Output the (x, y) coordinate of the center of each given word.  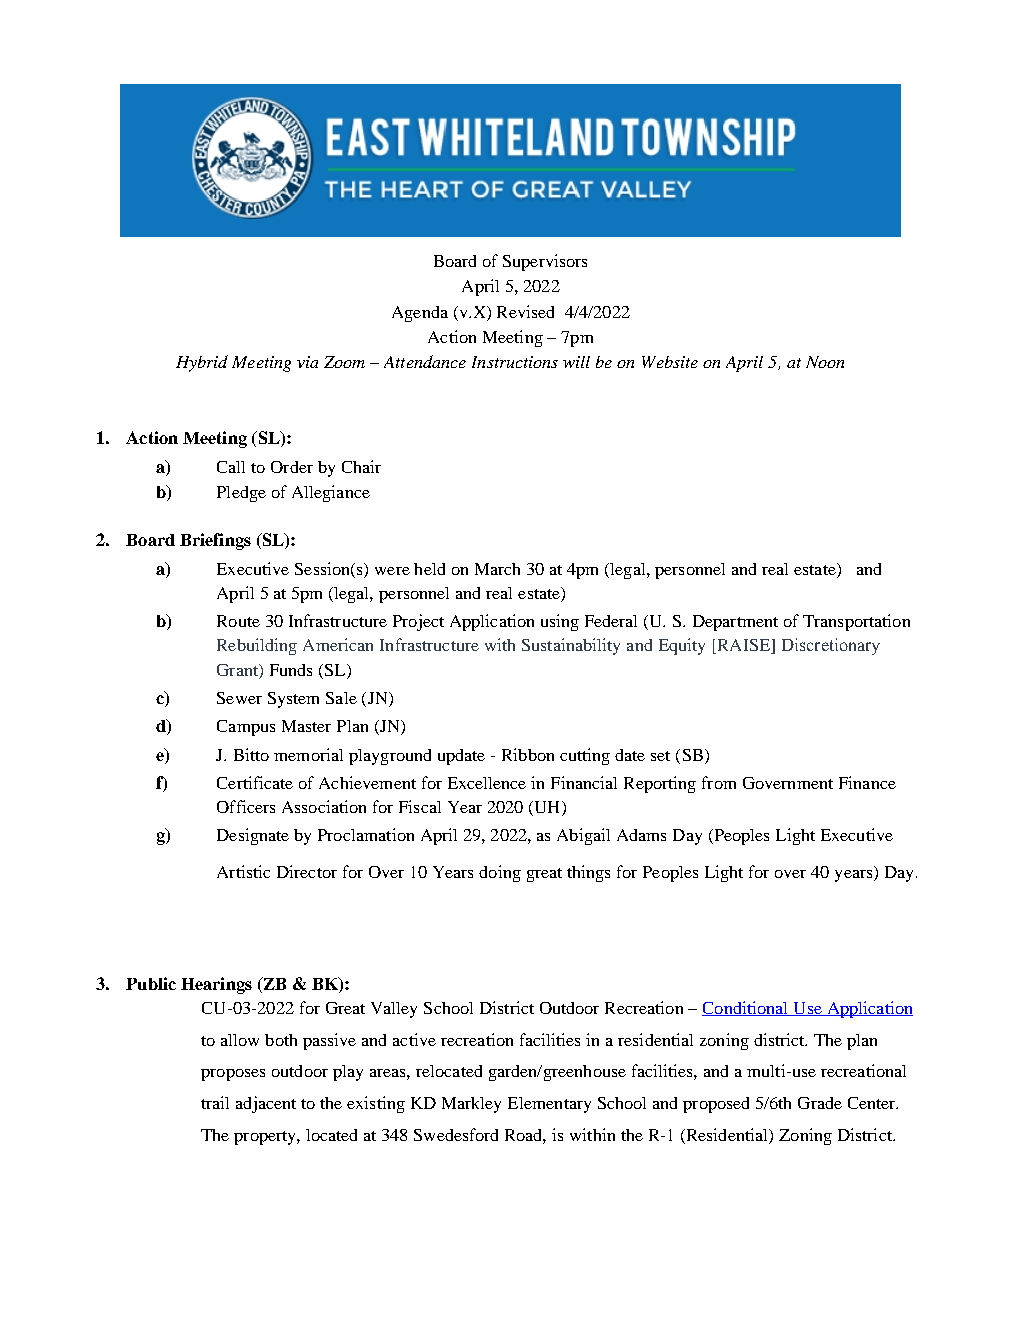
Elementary (549, 1105)
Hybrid (202, 363)
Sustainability (571, 646)
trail (215, 1102)
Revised (525, 311)
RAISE (743, 646)
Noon (825, 362)
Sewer (239, 698)
